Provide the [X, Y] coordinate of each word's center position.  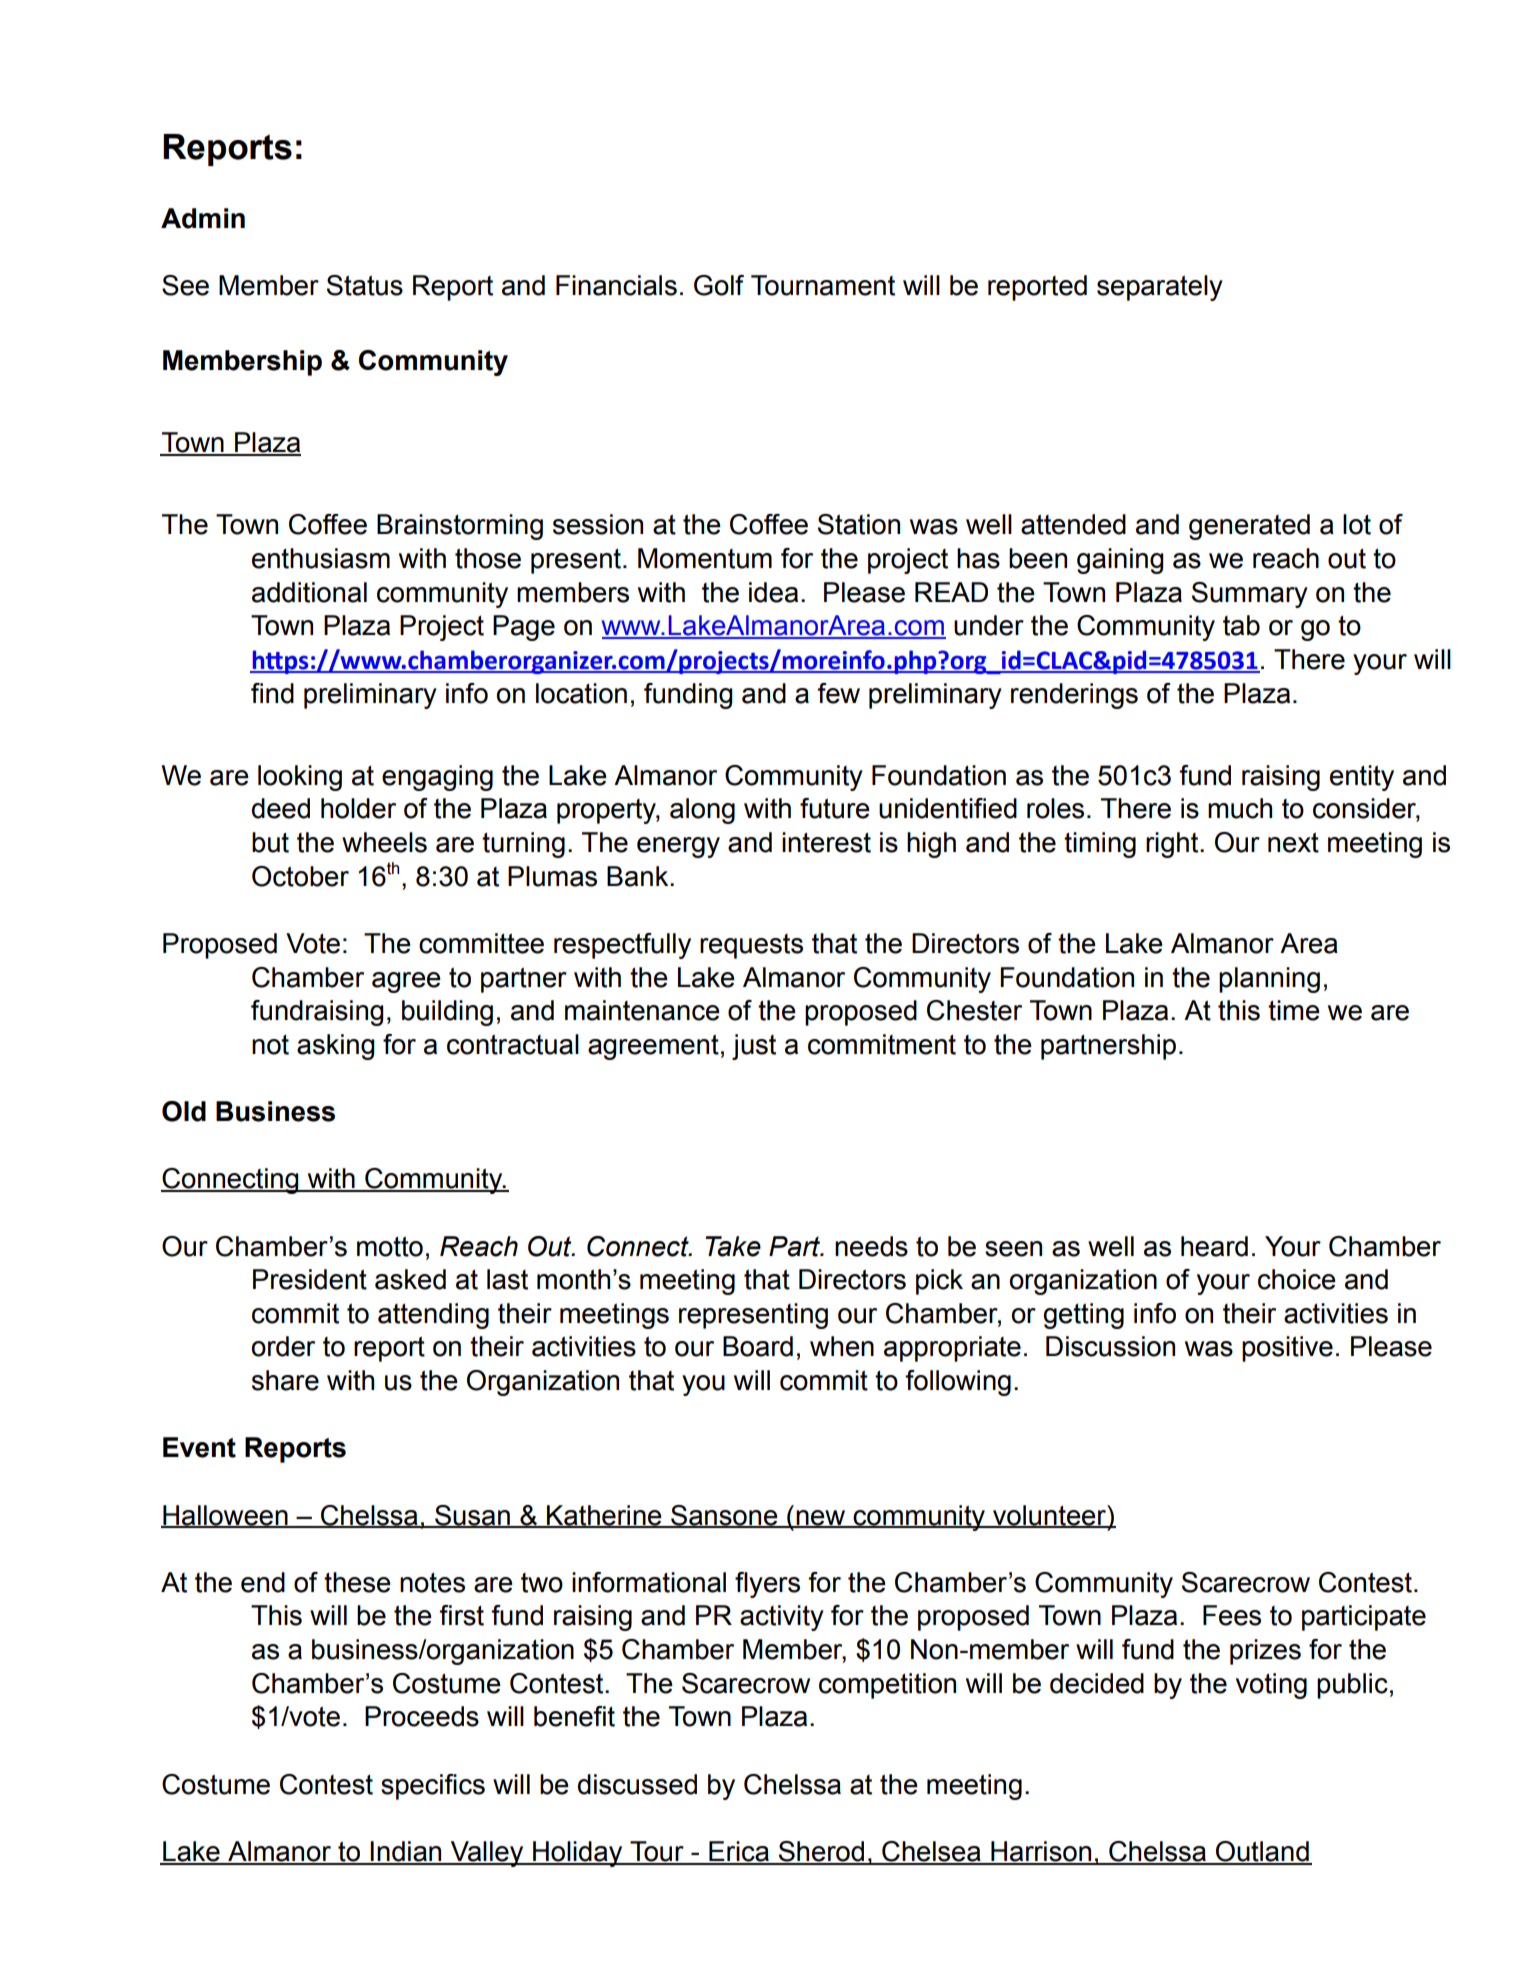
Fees [1232, 1615]
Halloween [225, 1516]
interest [826, 842]
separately [1160, 288]
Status [365, 285]
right [1173, 845]
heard [1214, 1246]
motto [390, 1246]
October [300, 876]
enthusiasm [321, 558]
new [821, 1518]
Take [733, 1246]
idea [773, 592]
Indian [406, 1852]
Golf [719, 285]
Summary [1250, 595]
